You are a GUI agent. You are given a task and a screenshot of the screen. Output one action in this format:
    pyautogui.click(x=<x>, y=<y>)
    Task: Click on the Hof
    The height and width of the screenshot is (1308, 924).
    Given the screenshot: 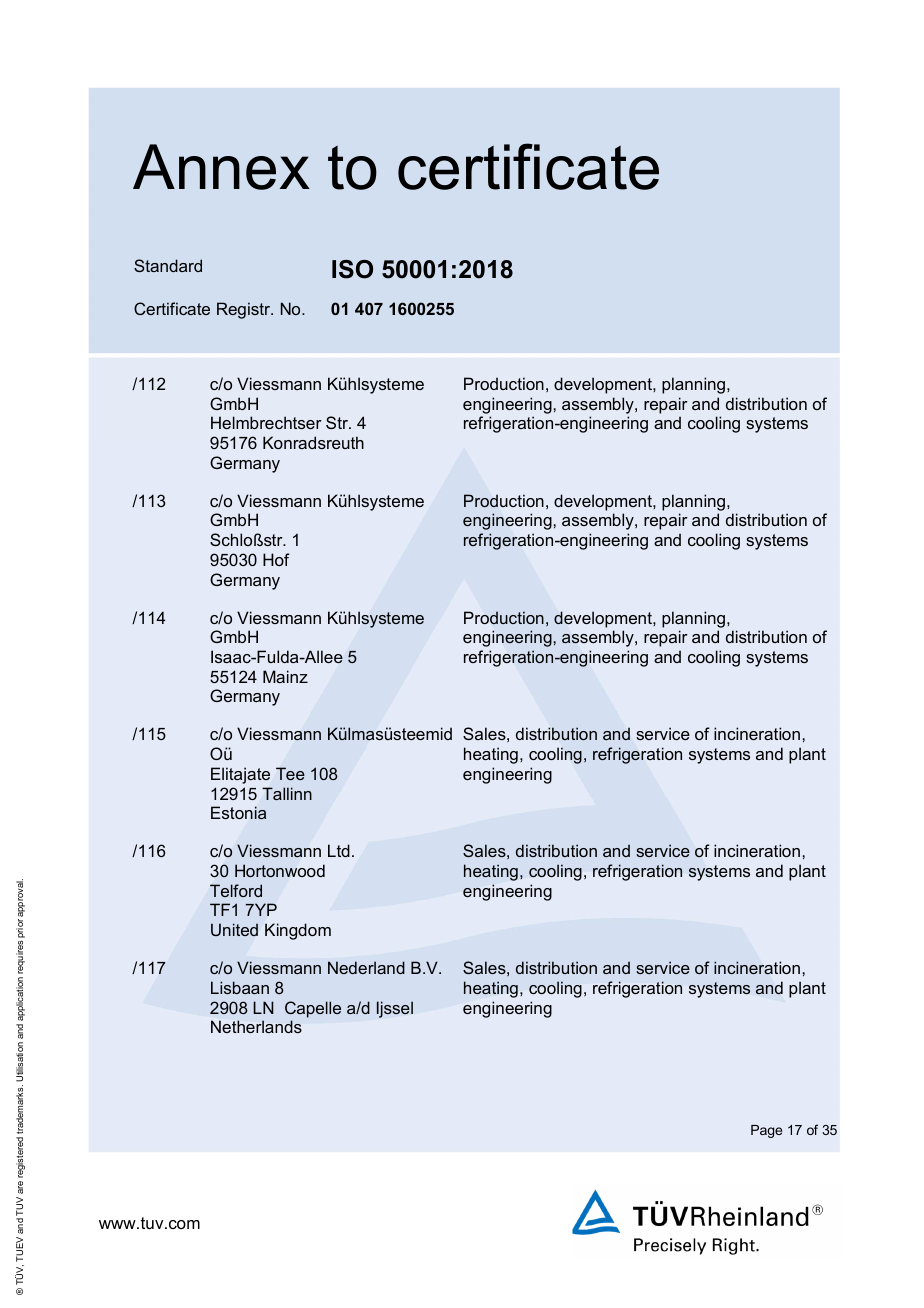 What is the action you would take?
    pyautogui.click(x=276, y=559)
